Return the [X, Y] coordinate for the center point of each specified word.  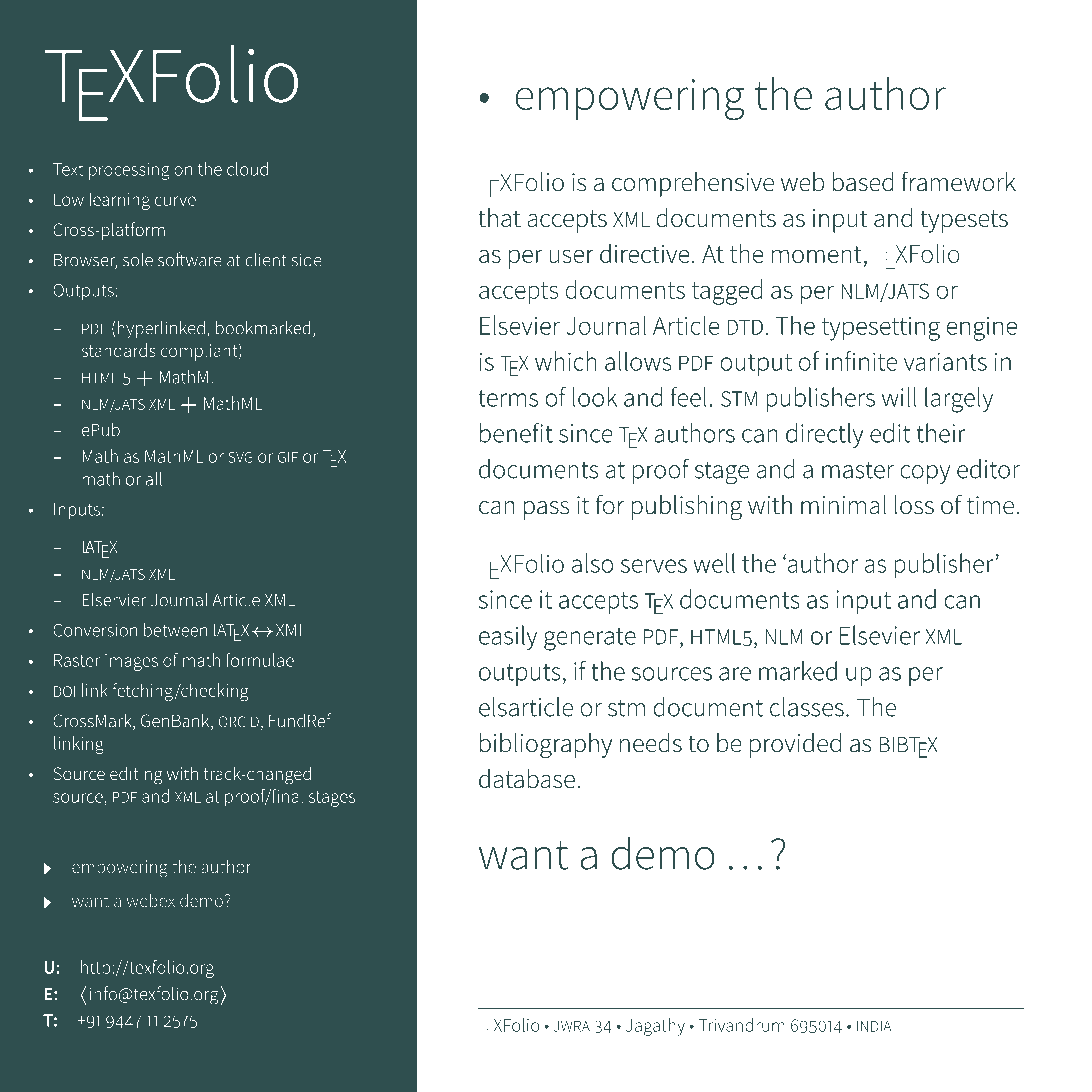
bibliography [546, 745]
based [863, 182]
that [499, 217]
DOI [64, 691]
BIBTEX [908, 747]
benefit [516, 433]
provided [795, 745]
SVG [240, 457]
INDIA [874, 1026]
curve [175, 201]
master [858, 470]
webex [151, 900]
